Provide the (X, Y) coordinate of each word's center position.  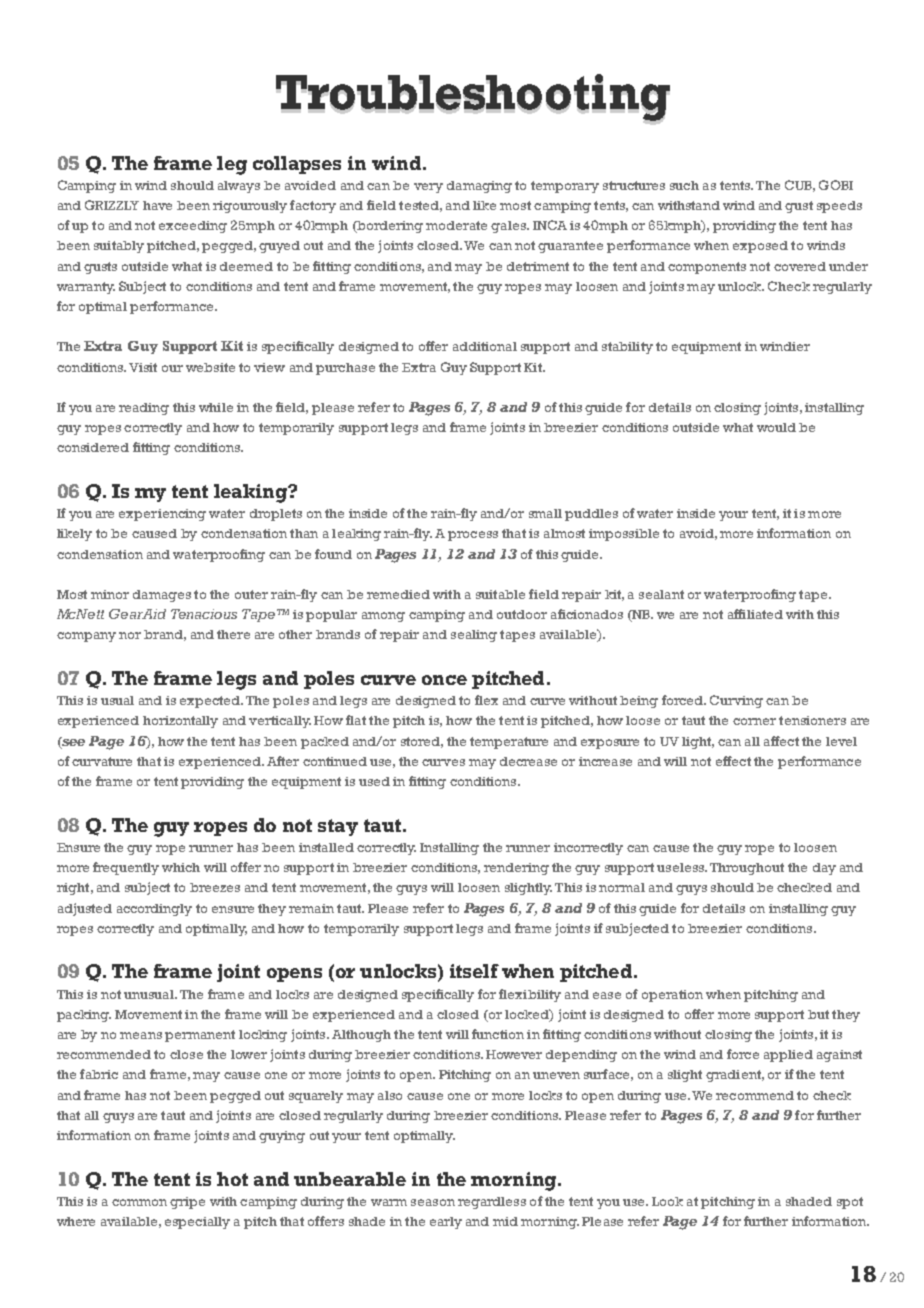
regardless (492, 1203)
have (157, 205)
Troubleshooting (473, 100)
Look (667, 1201)
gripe (187, 1203)
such (684, 185)
